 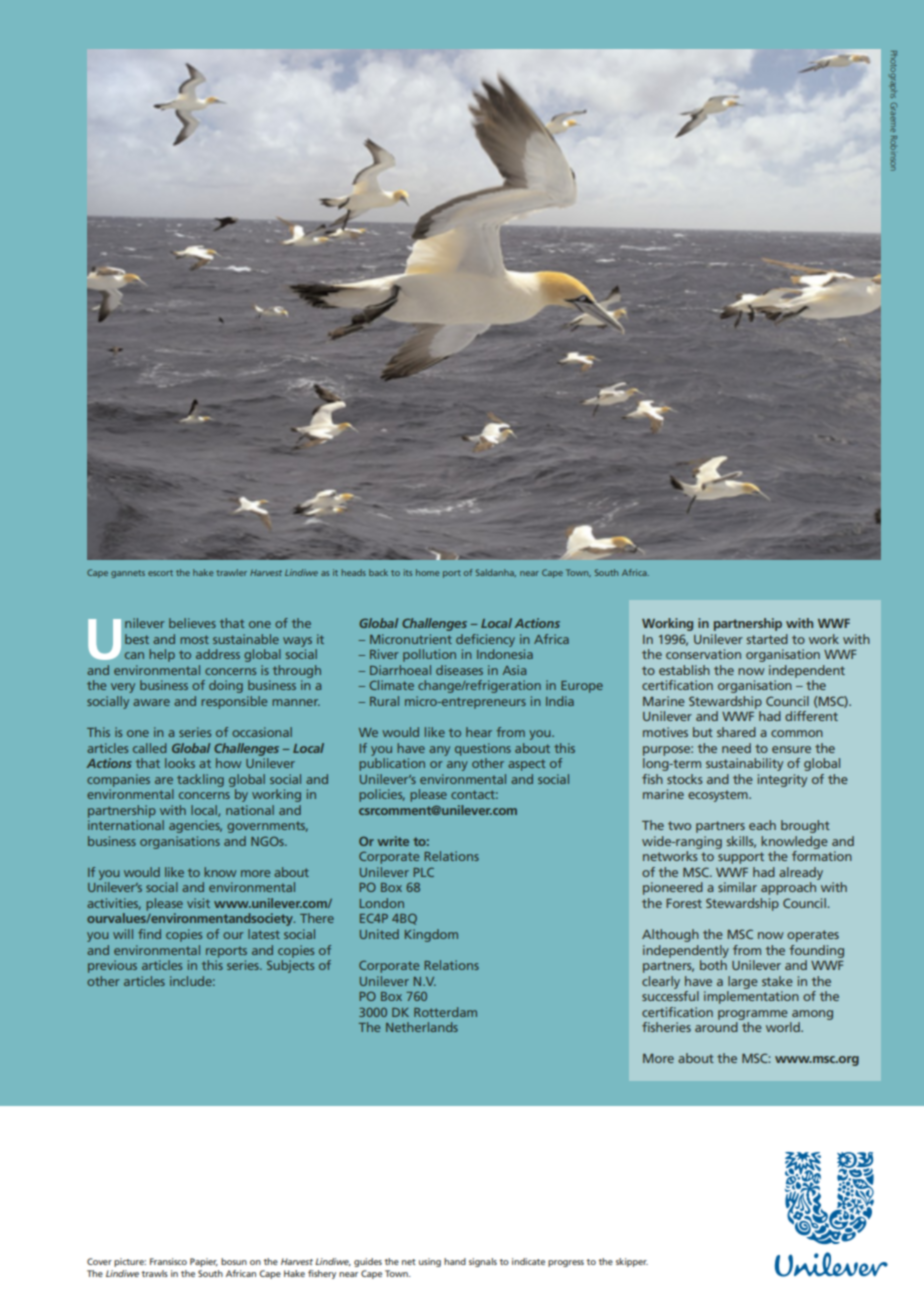 What do you see at coordinates (160, 573) in the screenshot?
I see `escort` at bounding box center [160, 573].
